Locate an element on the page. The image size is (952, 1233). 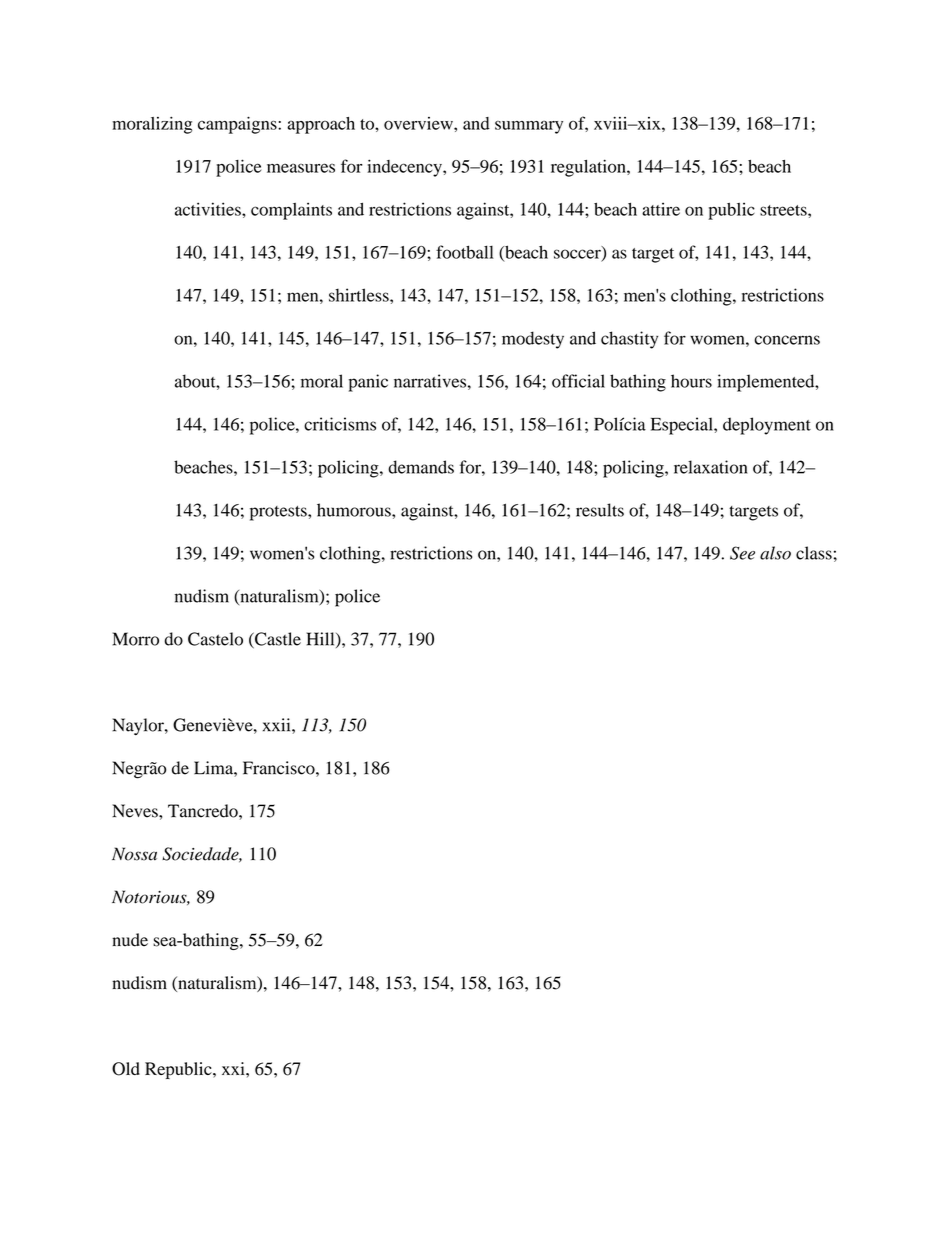
Hill is located at coordinates (322, 640).
